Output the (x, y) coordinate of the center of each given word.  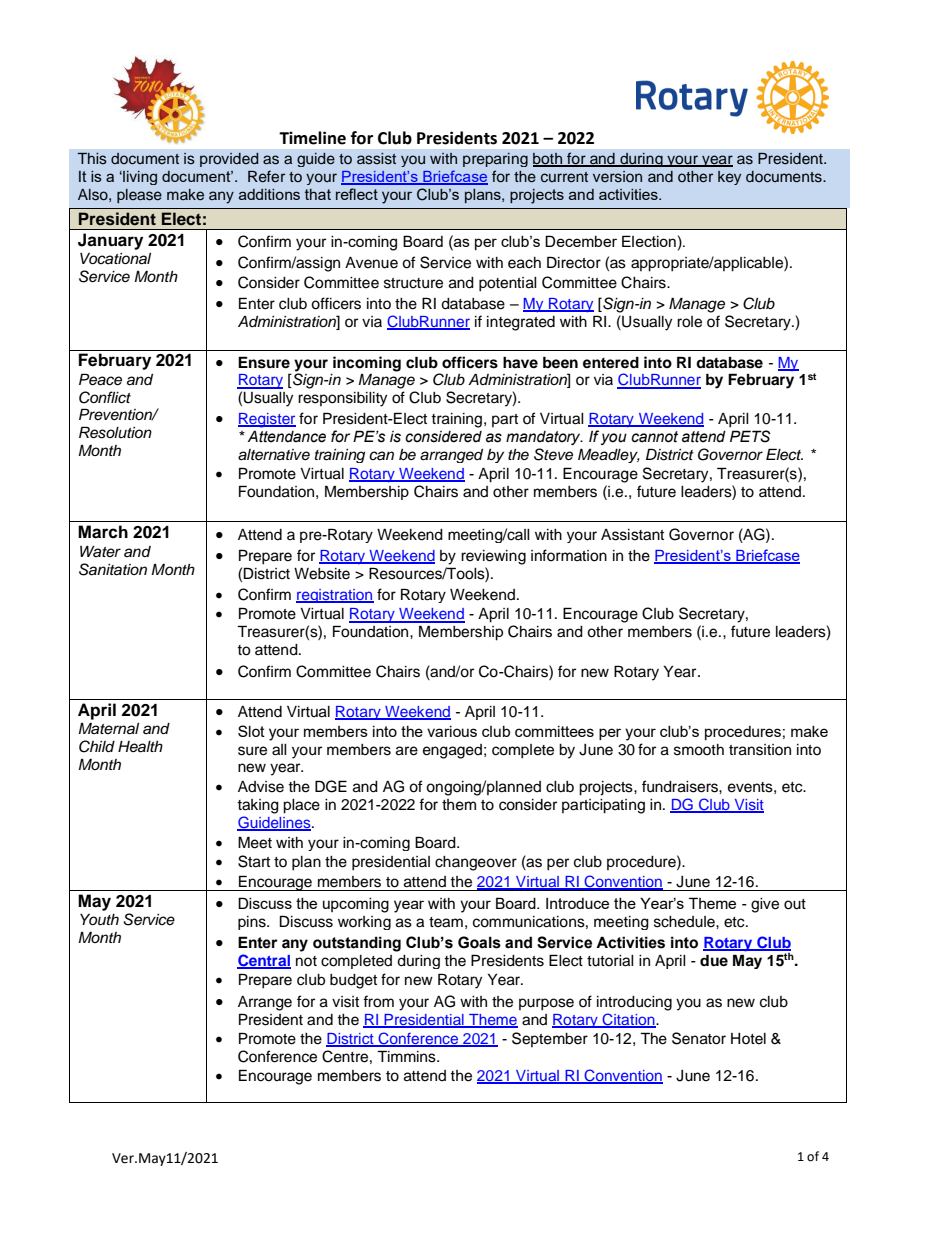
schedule (685, 922)
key (729, 178)
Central (264, 961)
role (689, 322)
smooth (699, 750)
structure (413, 283)
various (452, 731)
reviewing (493, 557)
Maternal (108, 729)
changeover (476, 863)
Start (254, 861)
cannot (654, 437)
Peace (100, 379)
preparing (495, 160)
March (103, 532)
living (139, 178)
